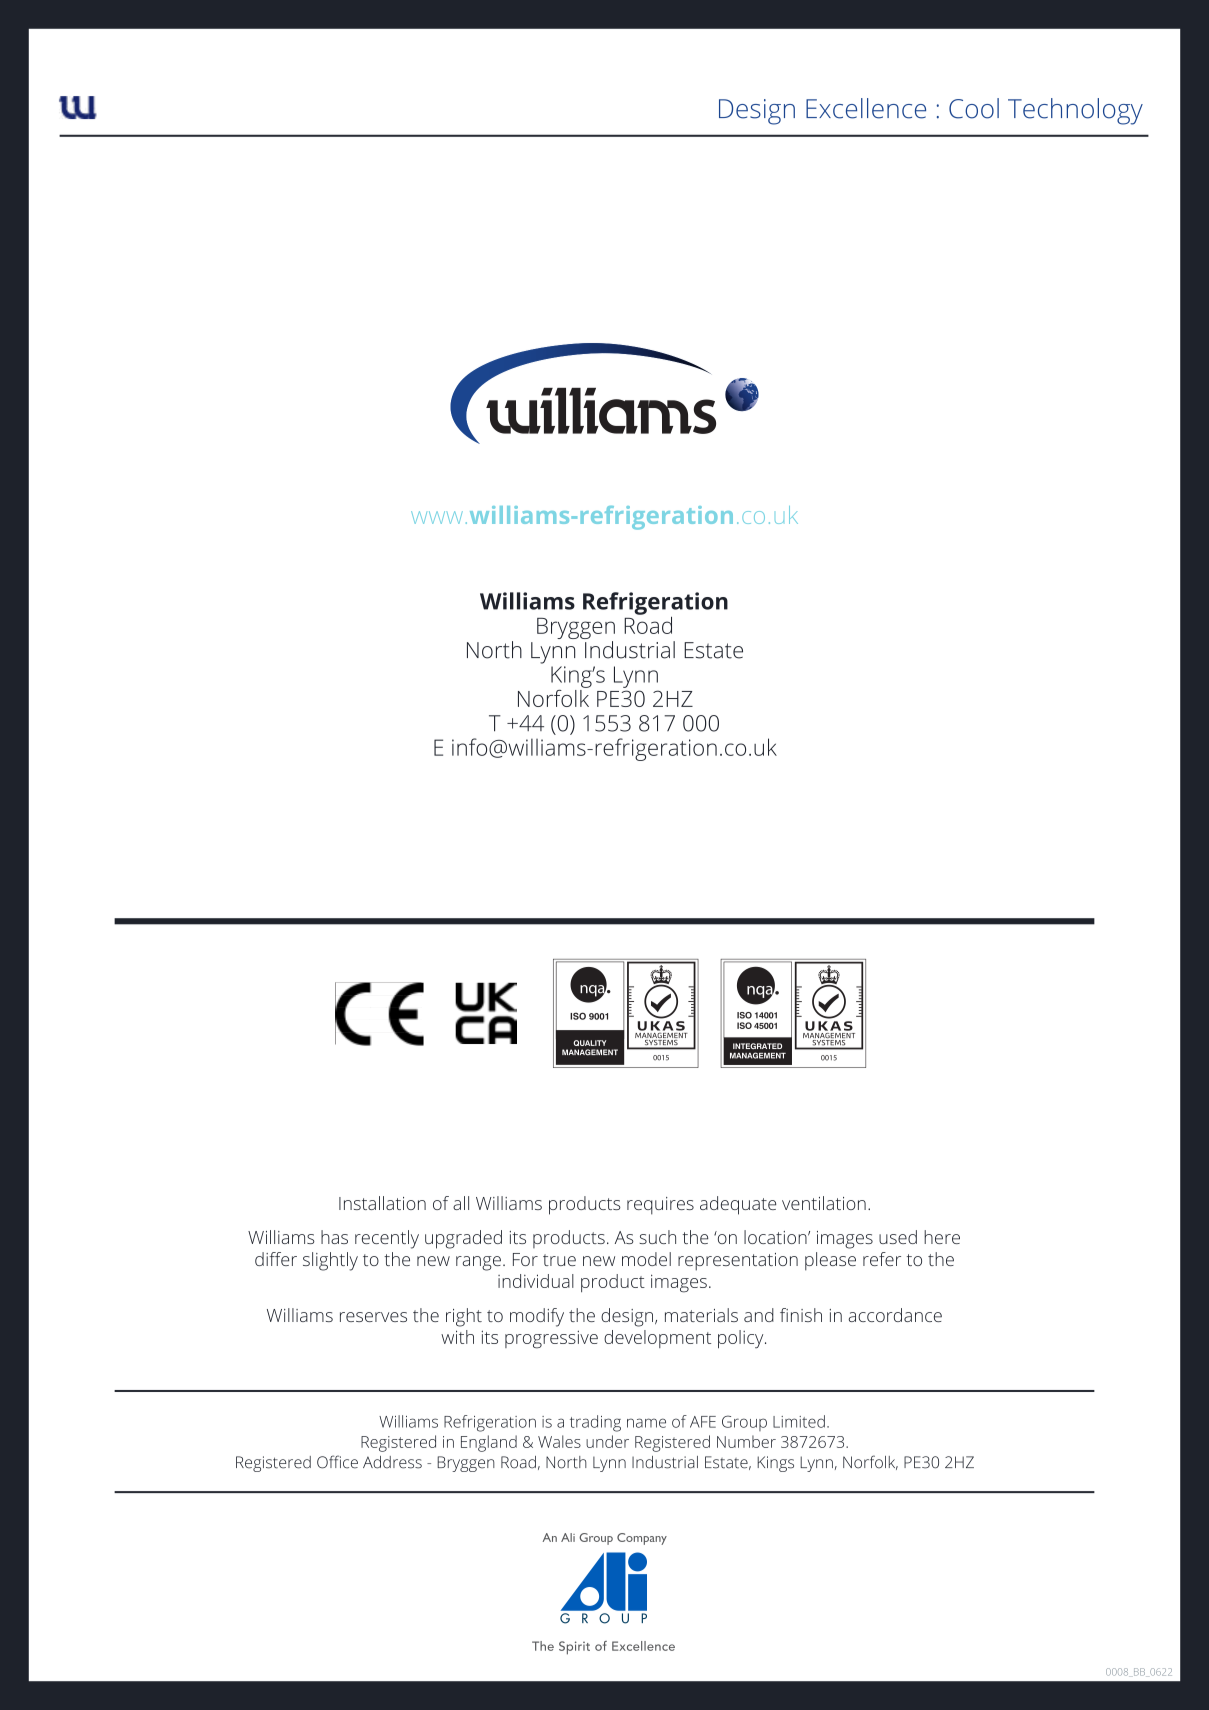  I want to click on Company, so click(642, 1539).
